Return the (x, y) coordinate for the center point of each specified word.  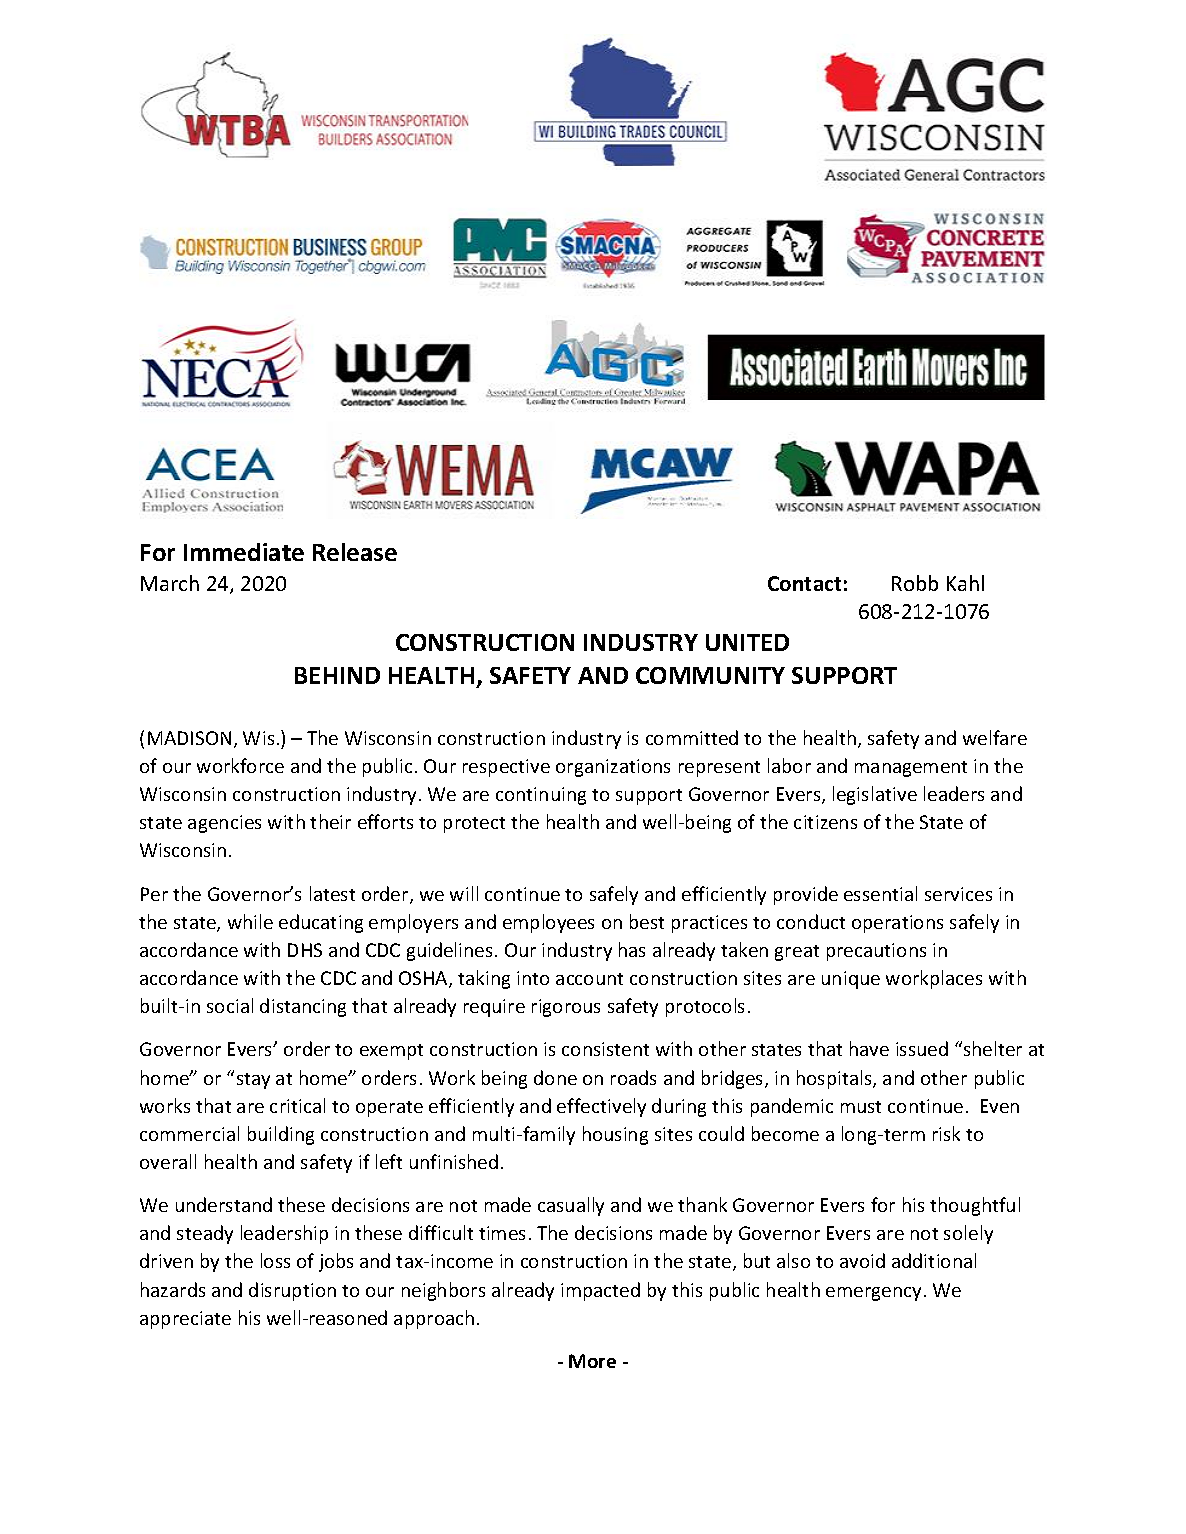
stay (253, 1081)
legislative (875, 795)
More (592, 1361)
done (555, 1077)
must (861, 1107)
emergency (873, 1294)
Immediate (244, 552)
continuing (541, 796)
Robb (915, 583)
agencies (224, 824)
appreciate (185, 1320)
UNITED (747, 642)
